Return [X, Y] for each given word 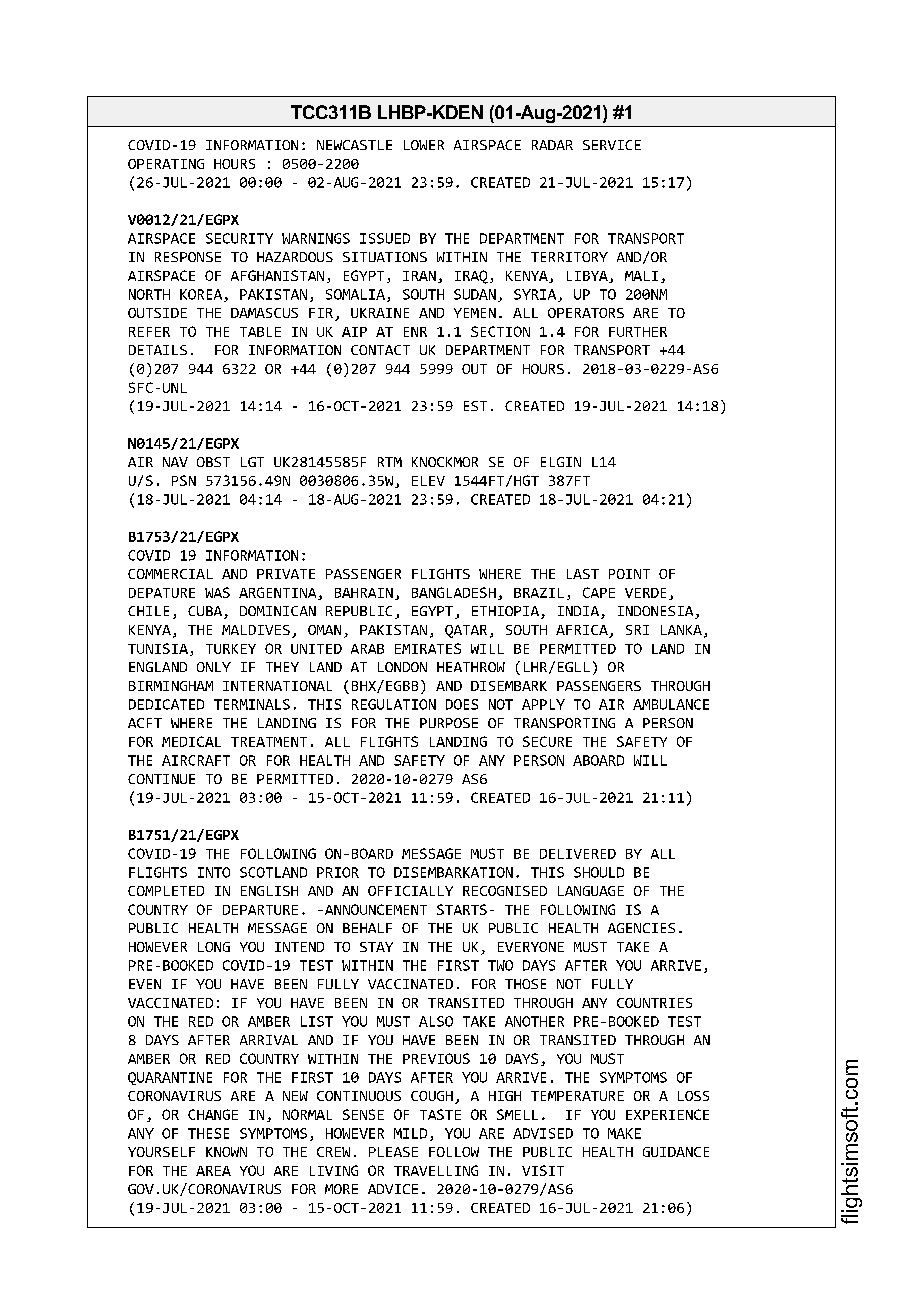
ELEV [428, 481]
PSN [184, 480]
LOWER [424, 145]
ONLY [214, 667]
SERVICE [612, 145]
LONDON [402, 667]
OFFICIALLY [410, 891]
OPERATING [166, 164]
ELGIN [561, 462]
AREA [213, 1171]
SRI [637, 630]
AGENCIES [641, 928]
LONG [214, 947]
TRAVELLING [436, 1170]
